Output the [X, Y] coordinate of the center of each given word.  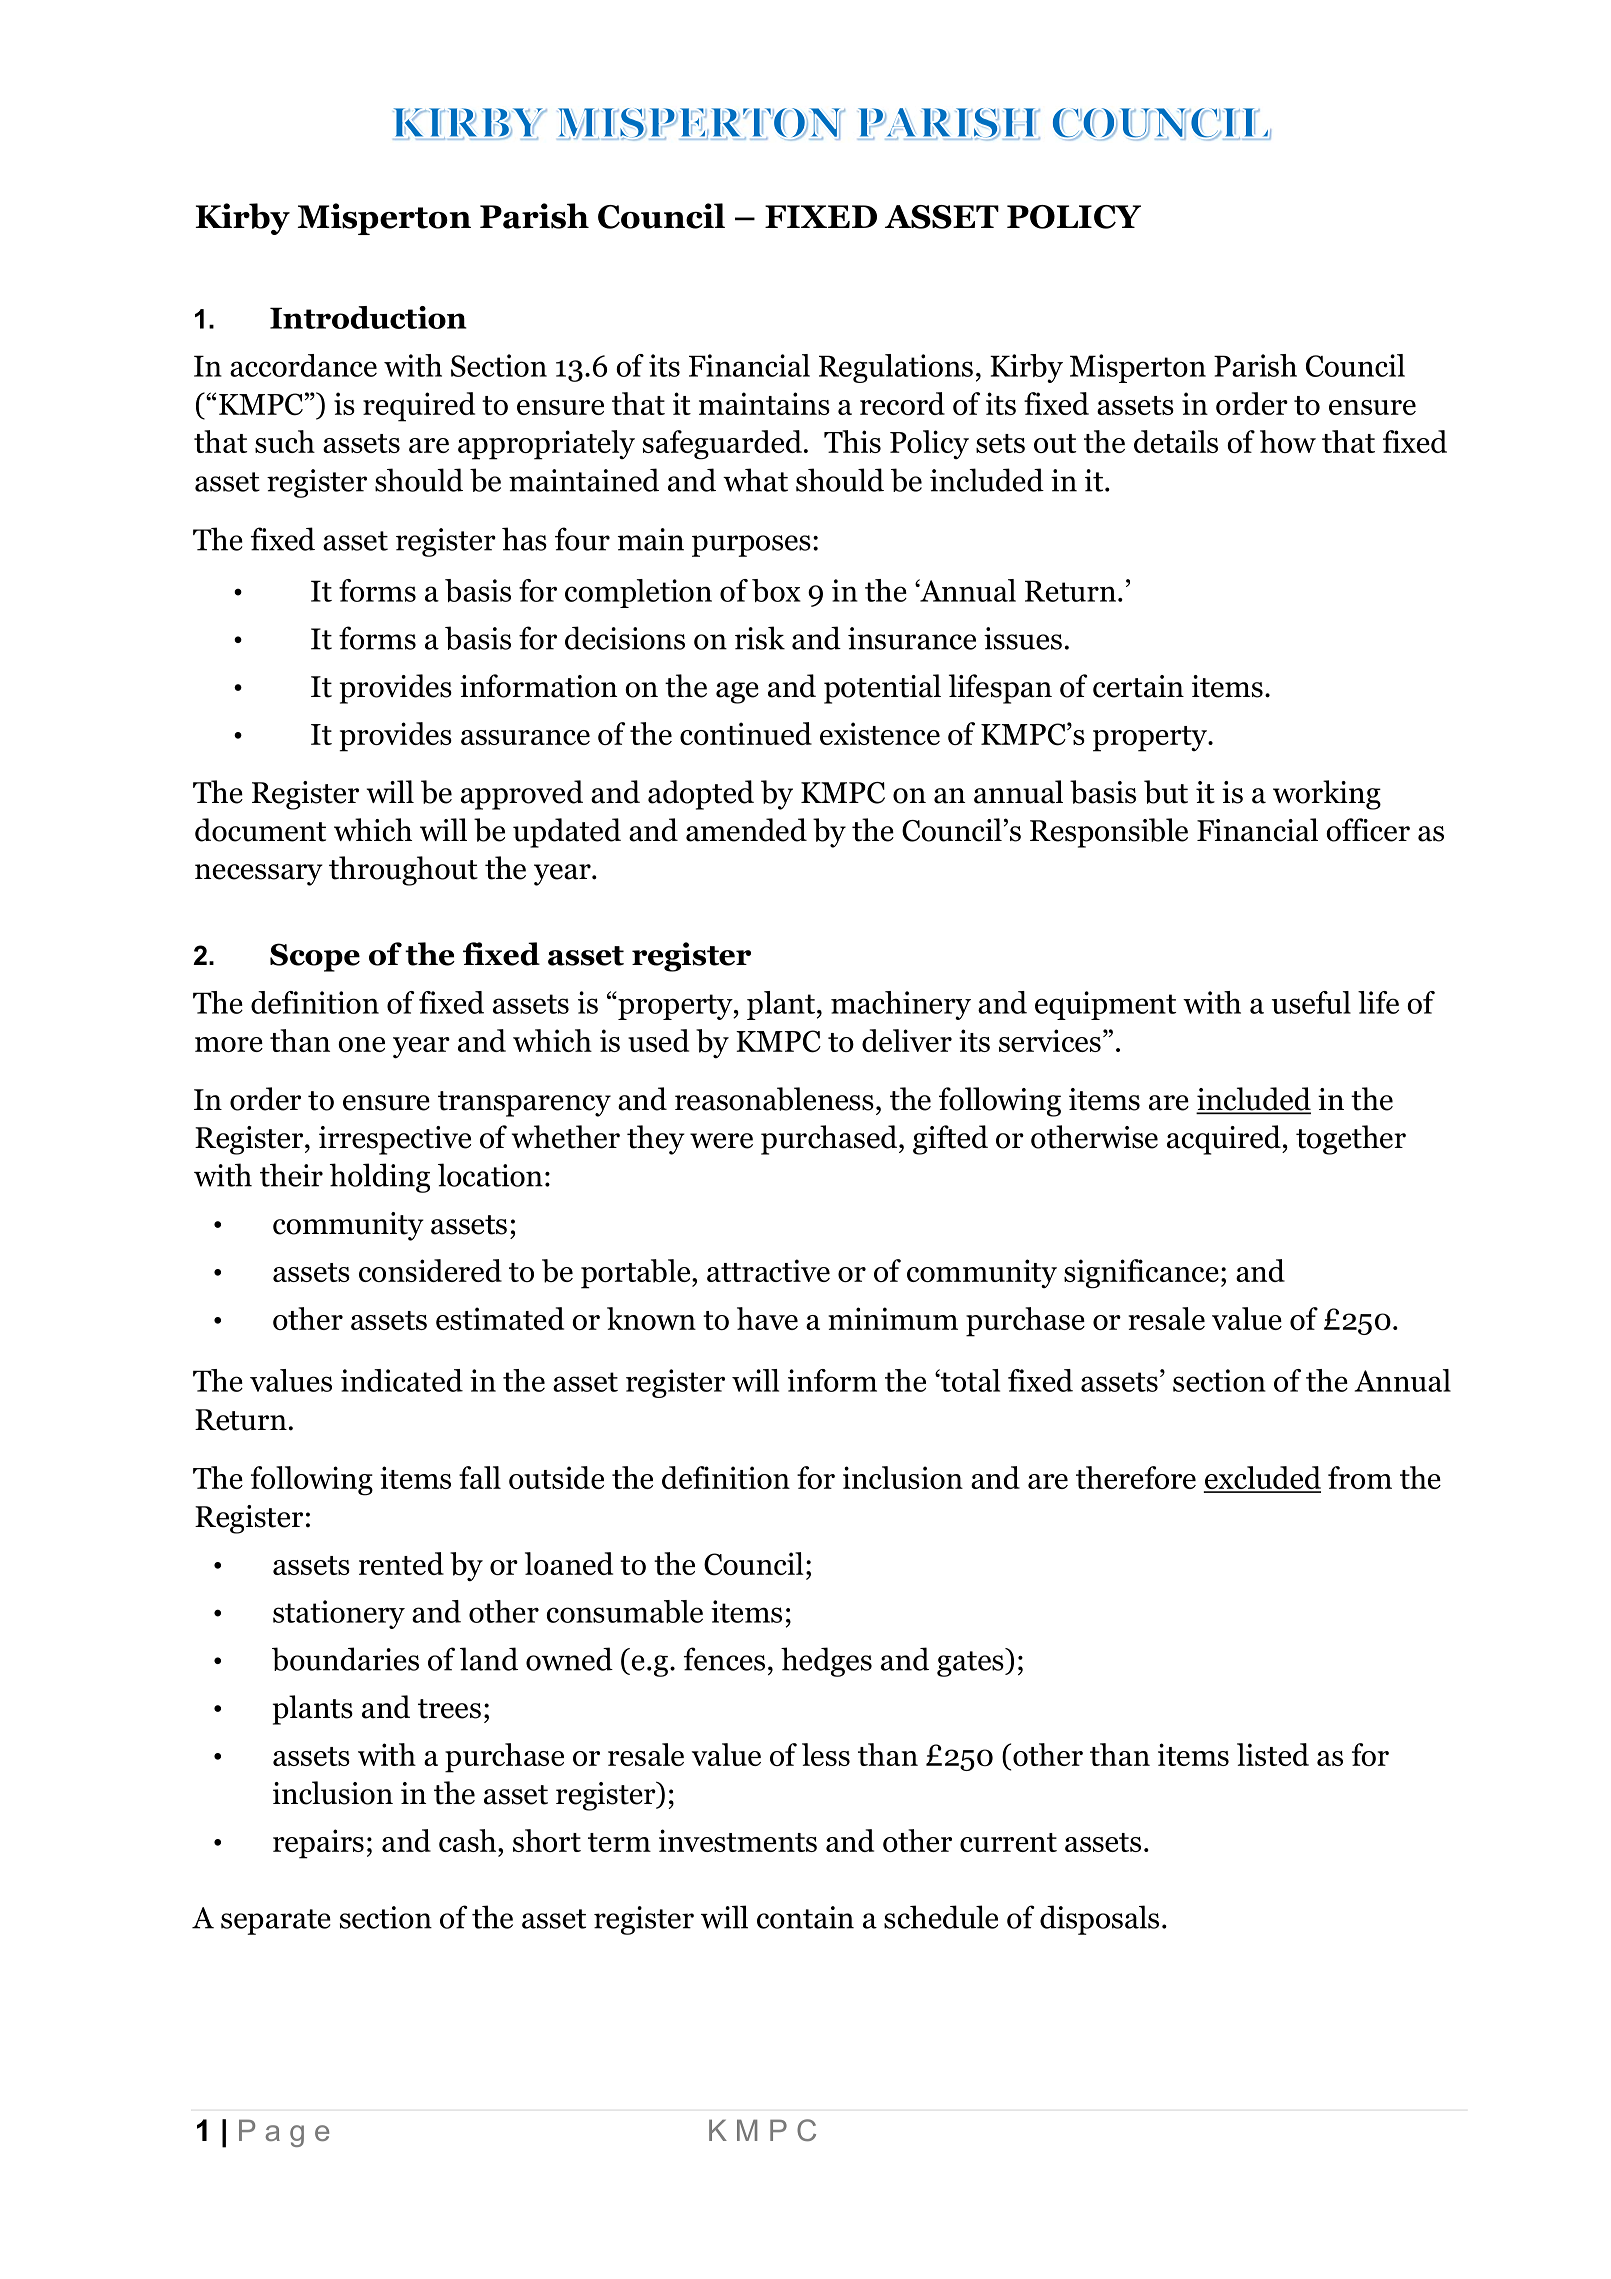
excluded [1262, 1479]
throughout [403, 871]
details [1176, 441]
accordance [303, 365]
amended [746, 830]
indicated [402, 1380]
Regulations [896, 368]
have [767, 1318]
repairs [318, 1844]
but [1166, 792]
